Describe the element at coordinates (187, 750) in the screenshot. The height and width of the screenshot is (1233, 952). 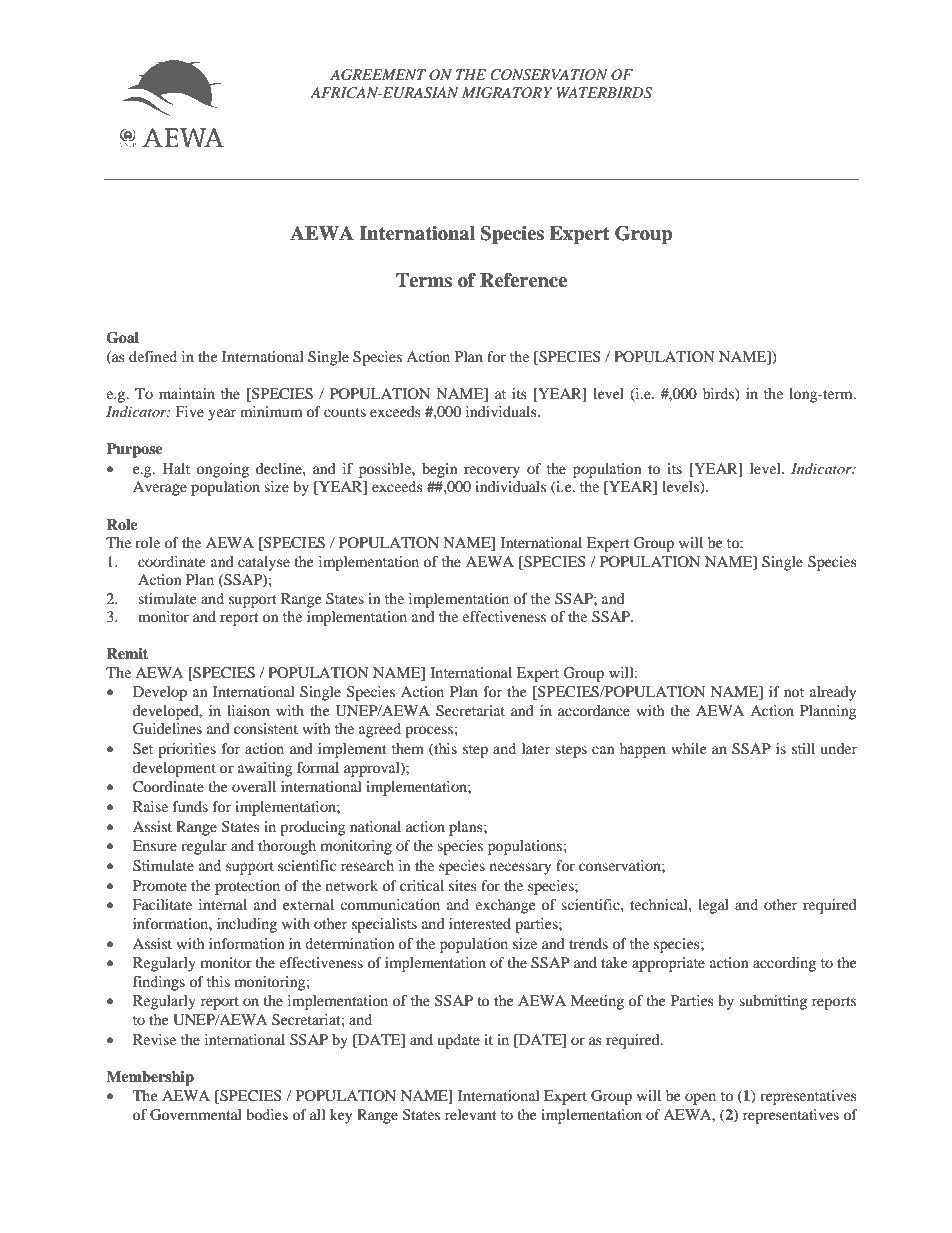
I see `priorities` at that location.
